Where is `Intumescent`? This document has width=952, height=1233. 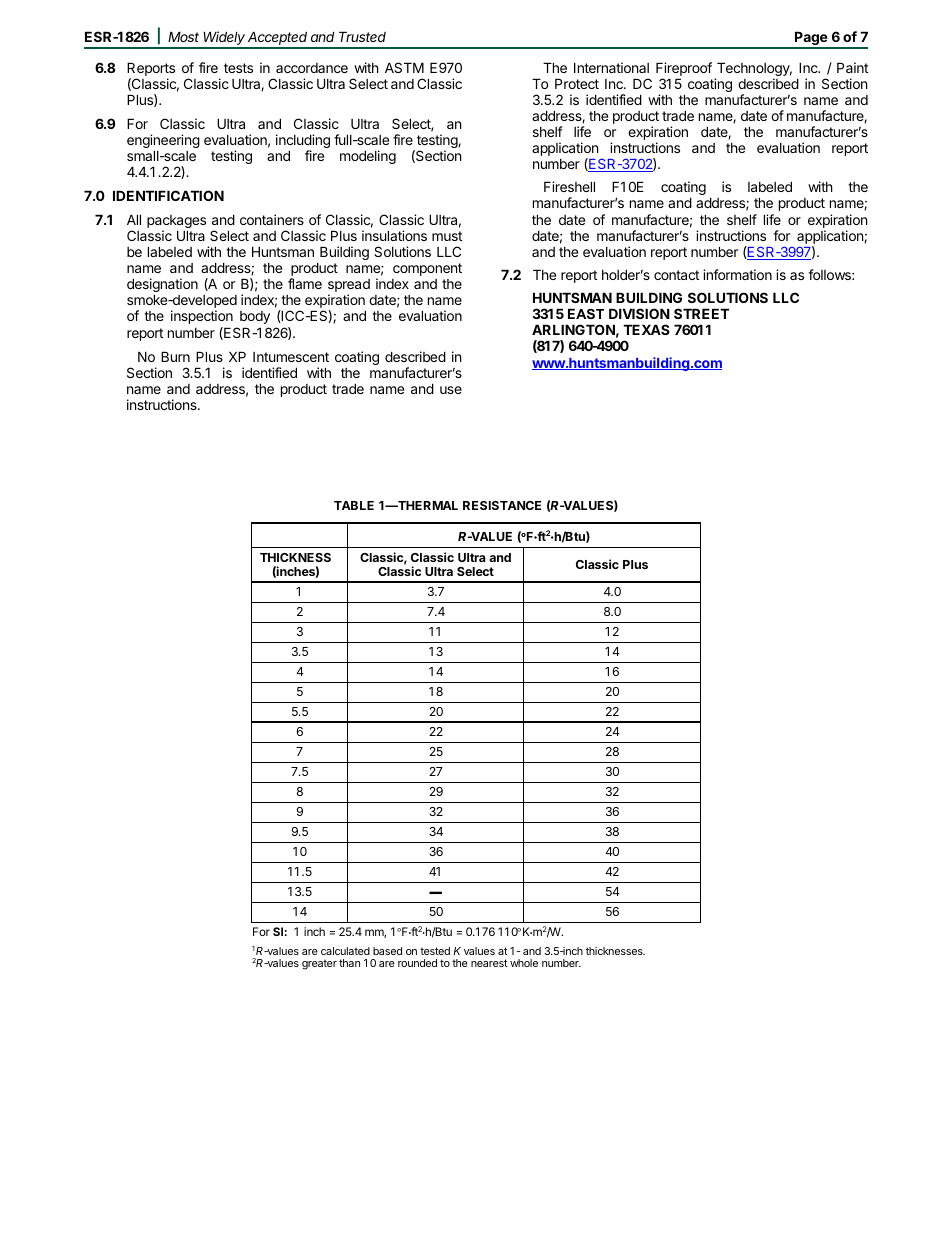 Intumescent is located at coordinates (291, 357).
